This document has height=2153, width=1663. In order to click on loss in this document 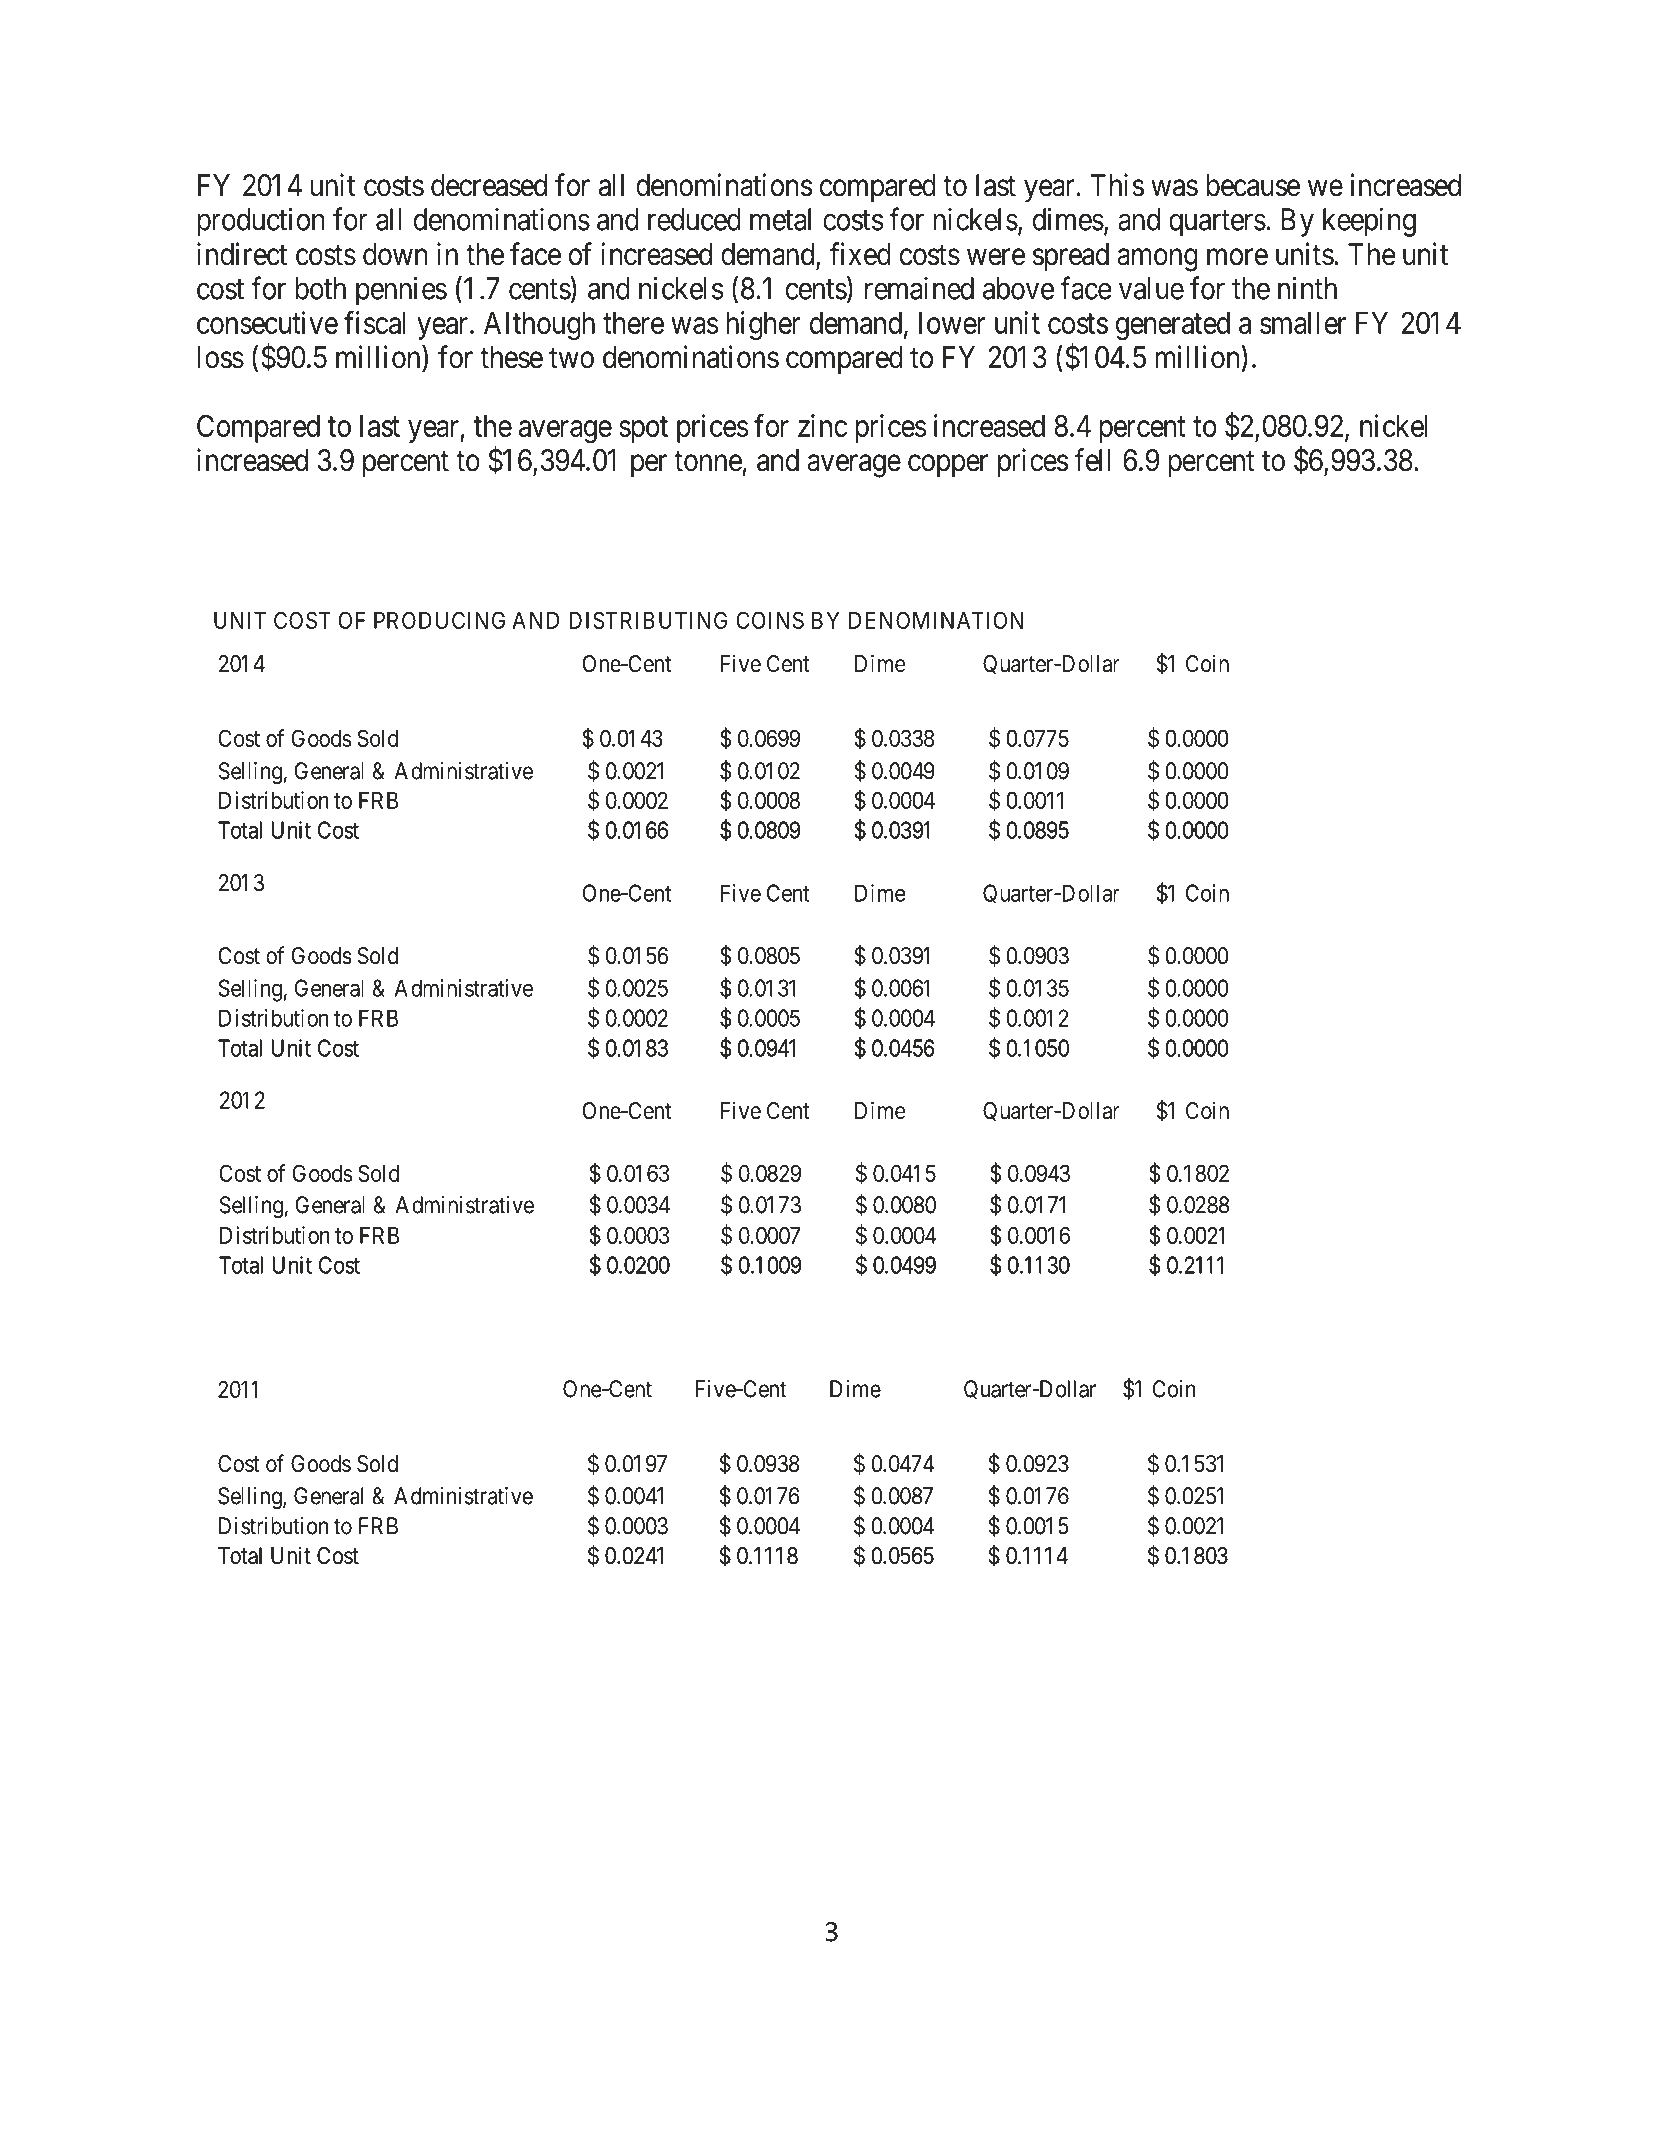, I will do `click(221, 357)`.
